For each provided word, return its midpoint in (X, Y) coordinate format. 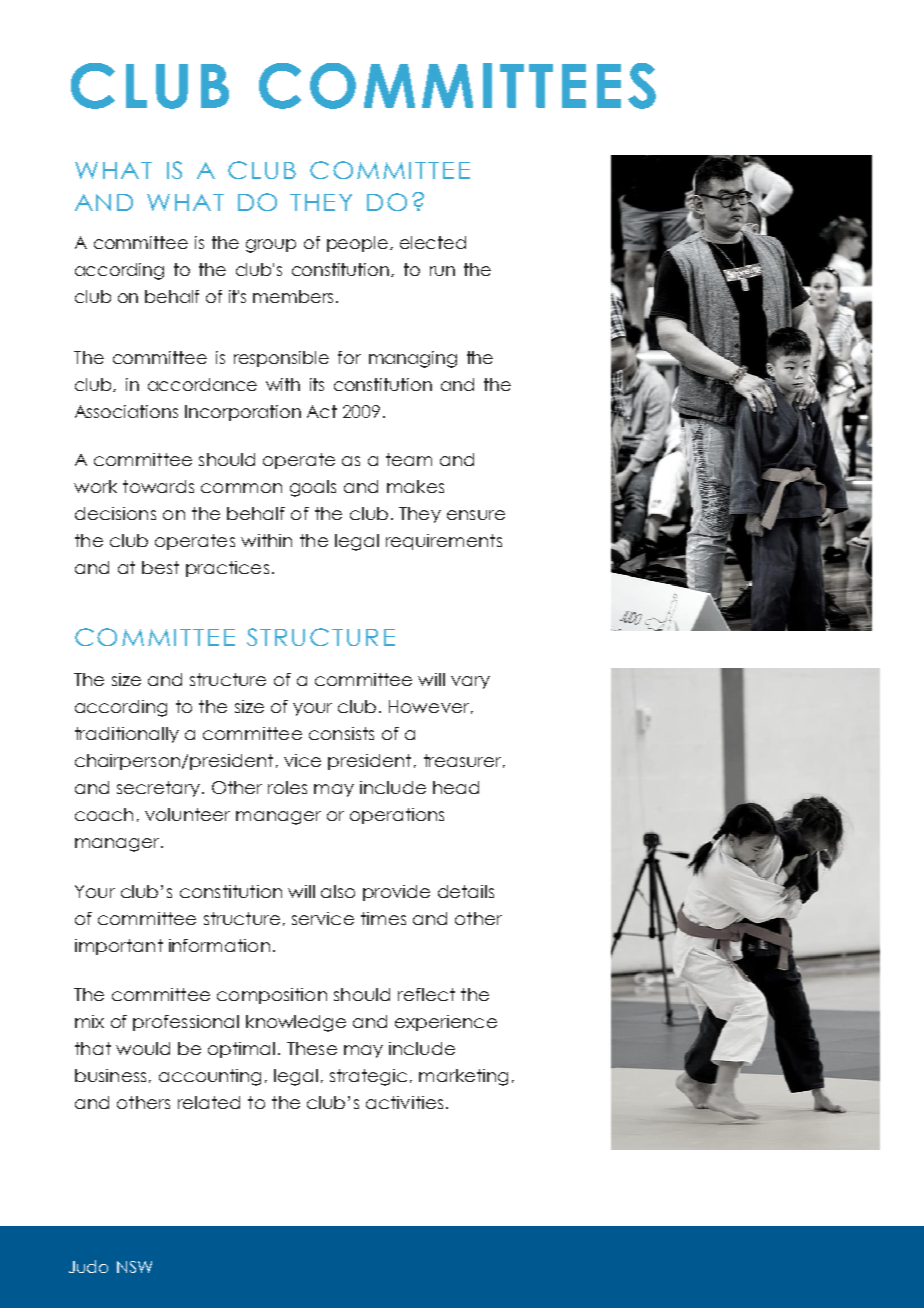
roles (287, 787)
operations (397, 816)
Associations (126, 411)
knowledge (296, 1023)
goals (313, 488)
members (293, 296)
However (429, 706)
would (143, 1048)
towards (158, 486)
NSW (134, 1267)
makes (415, 486)
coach (104, 814)
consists (341, 733)
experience (446, 1023)
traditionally (127, 735)
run (442, 271)
